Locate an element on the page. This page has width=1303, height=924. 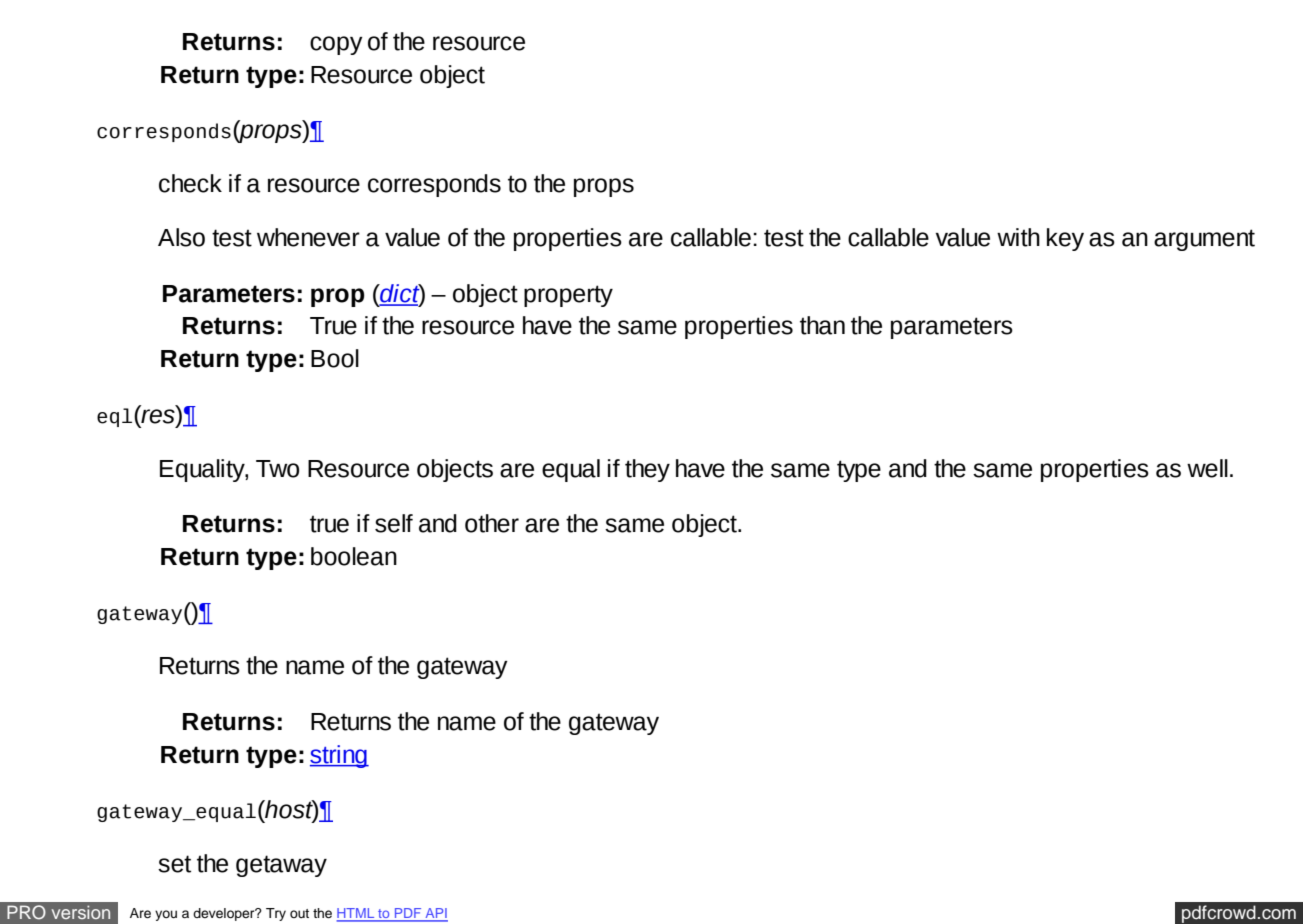
Also is located at coordinates (181, 237).
